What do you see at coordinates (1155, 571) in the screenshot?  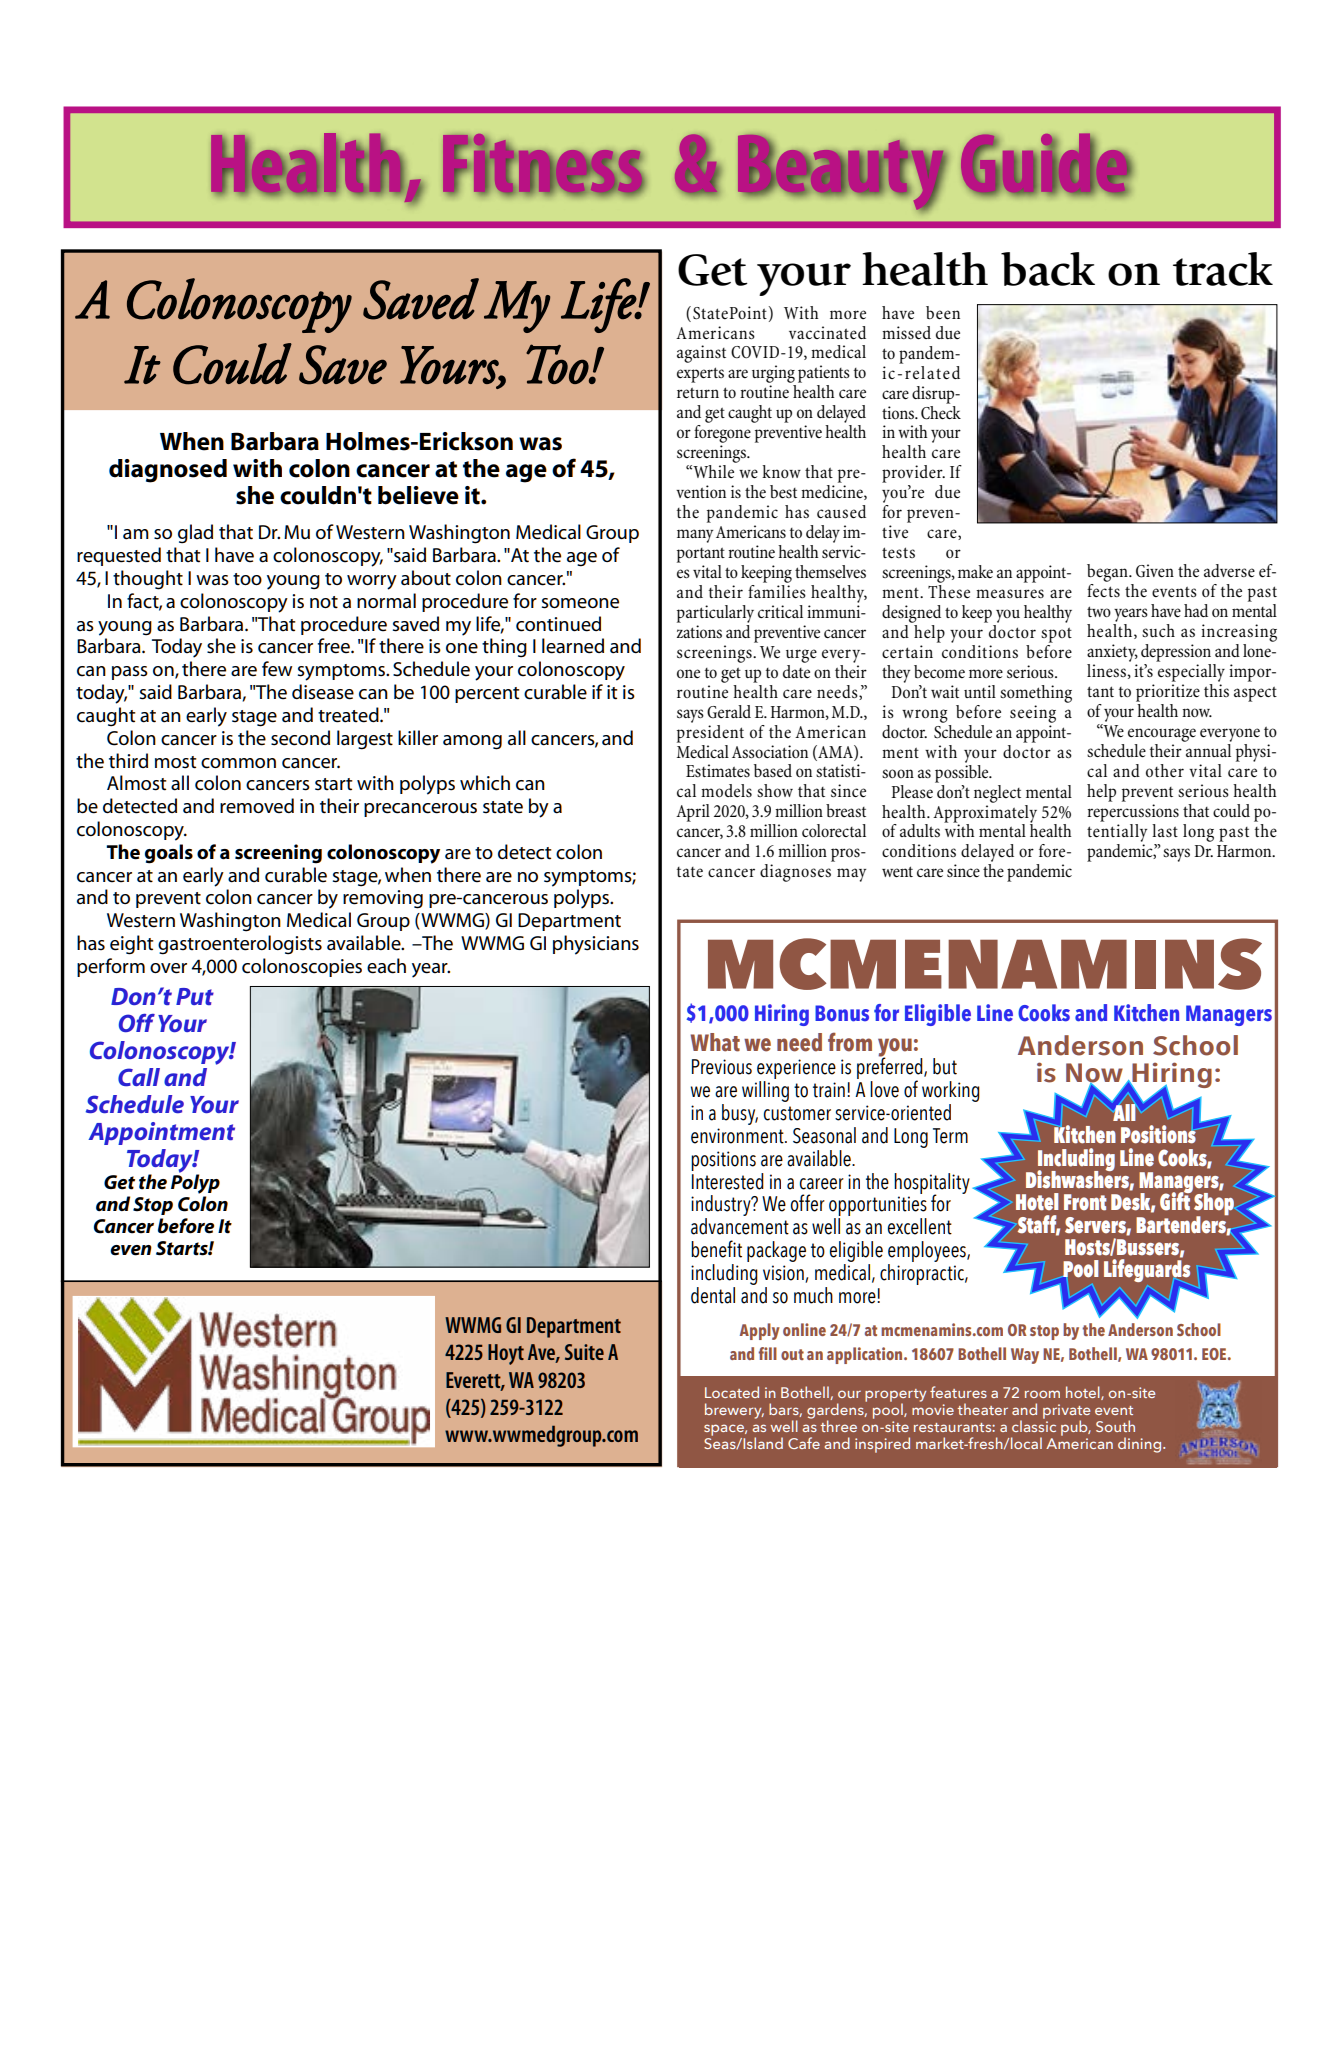 I see `Given` at bounding box center [1155, 571].
